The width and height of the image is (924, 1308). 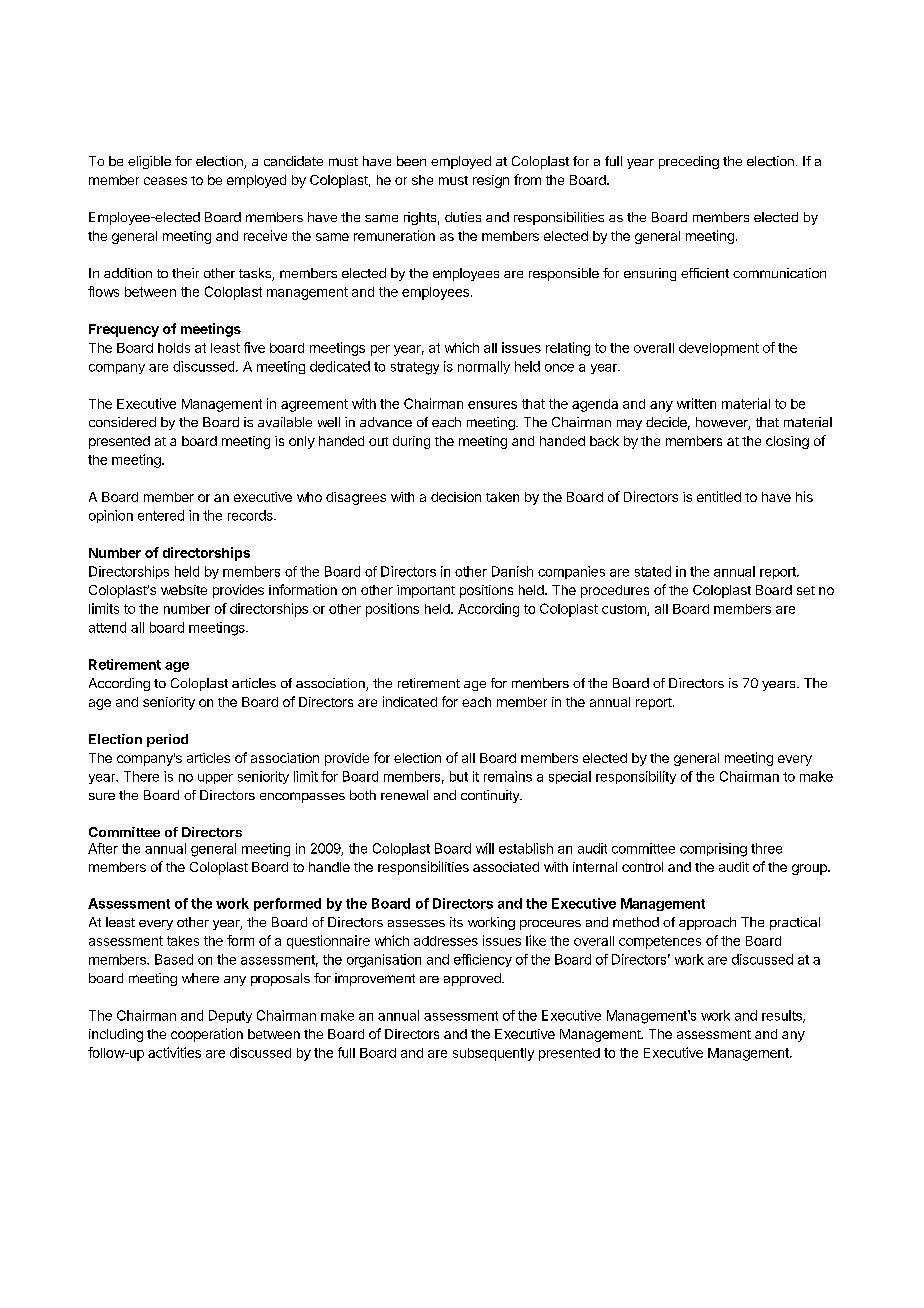 I want to click on period, so click(x=167, y=740).
